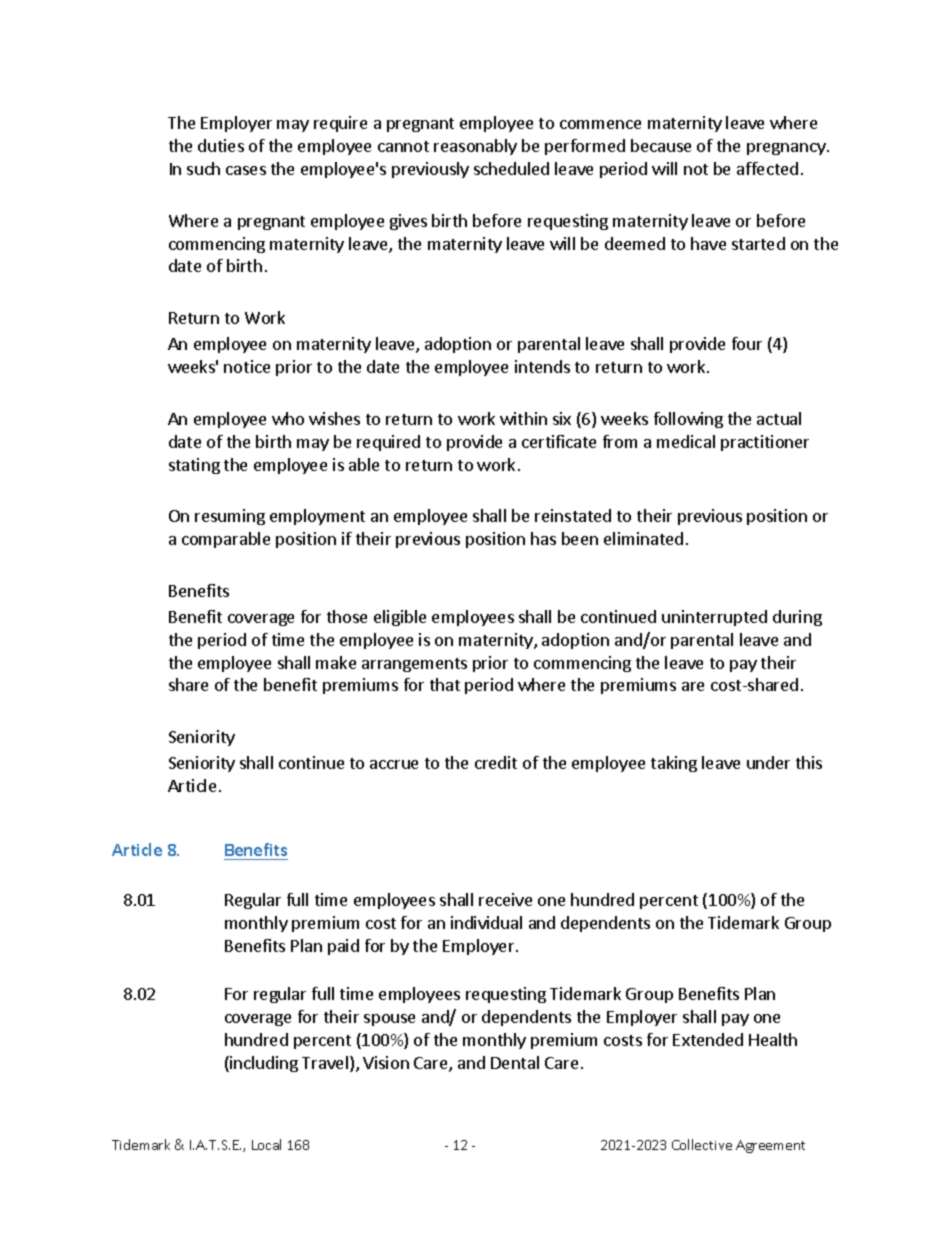 The width and height of the screenshot is (952, 1233). Describe the element at coordinates (496, 762) in the screenshot. I see `credit` at that location.
